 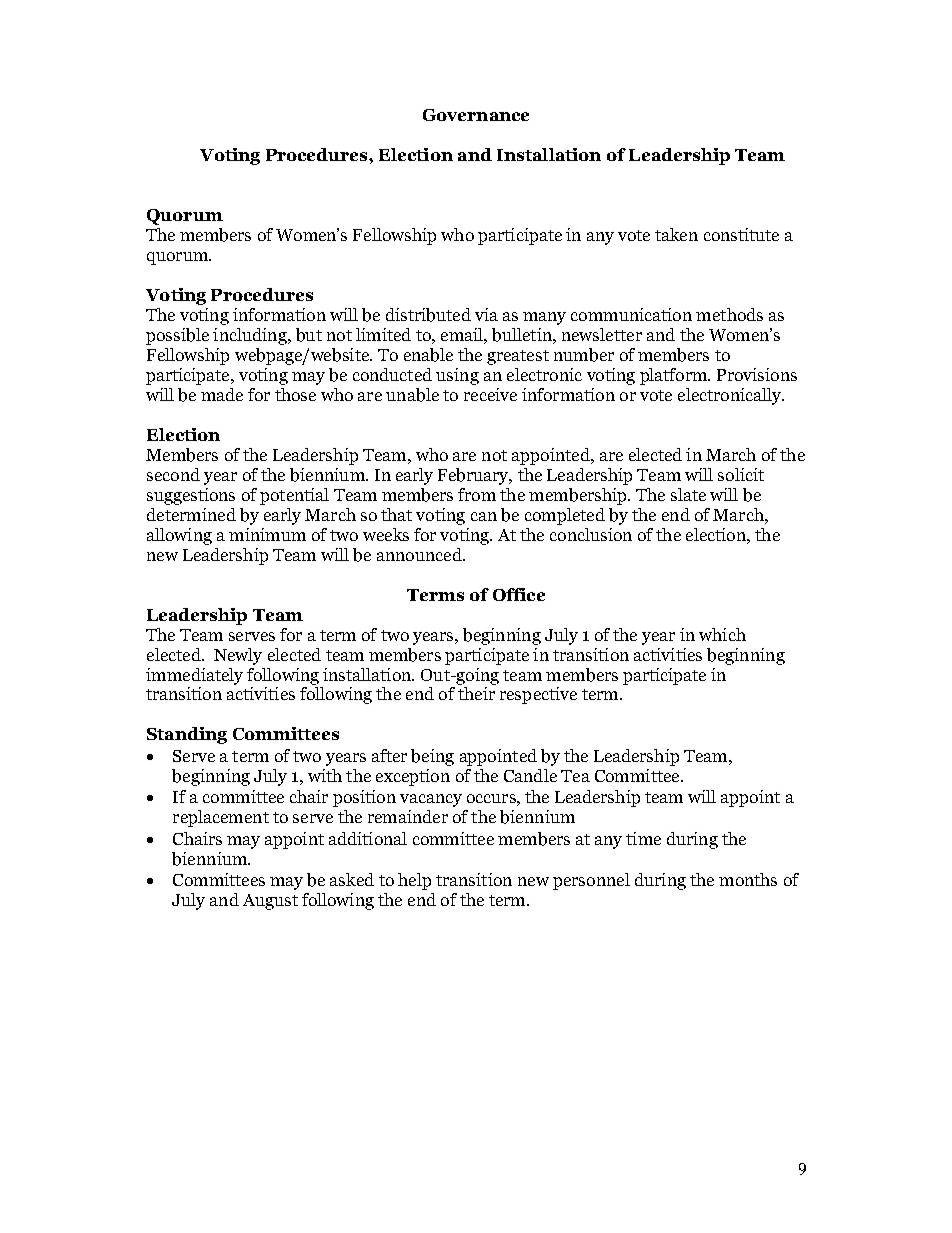 What do you see at coordinates (477, 494) in the page?
I see `from` at bounding box center [477, 494].
